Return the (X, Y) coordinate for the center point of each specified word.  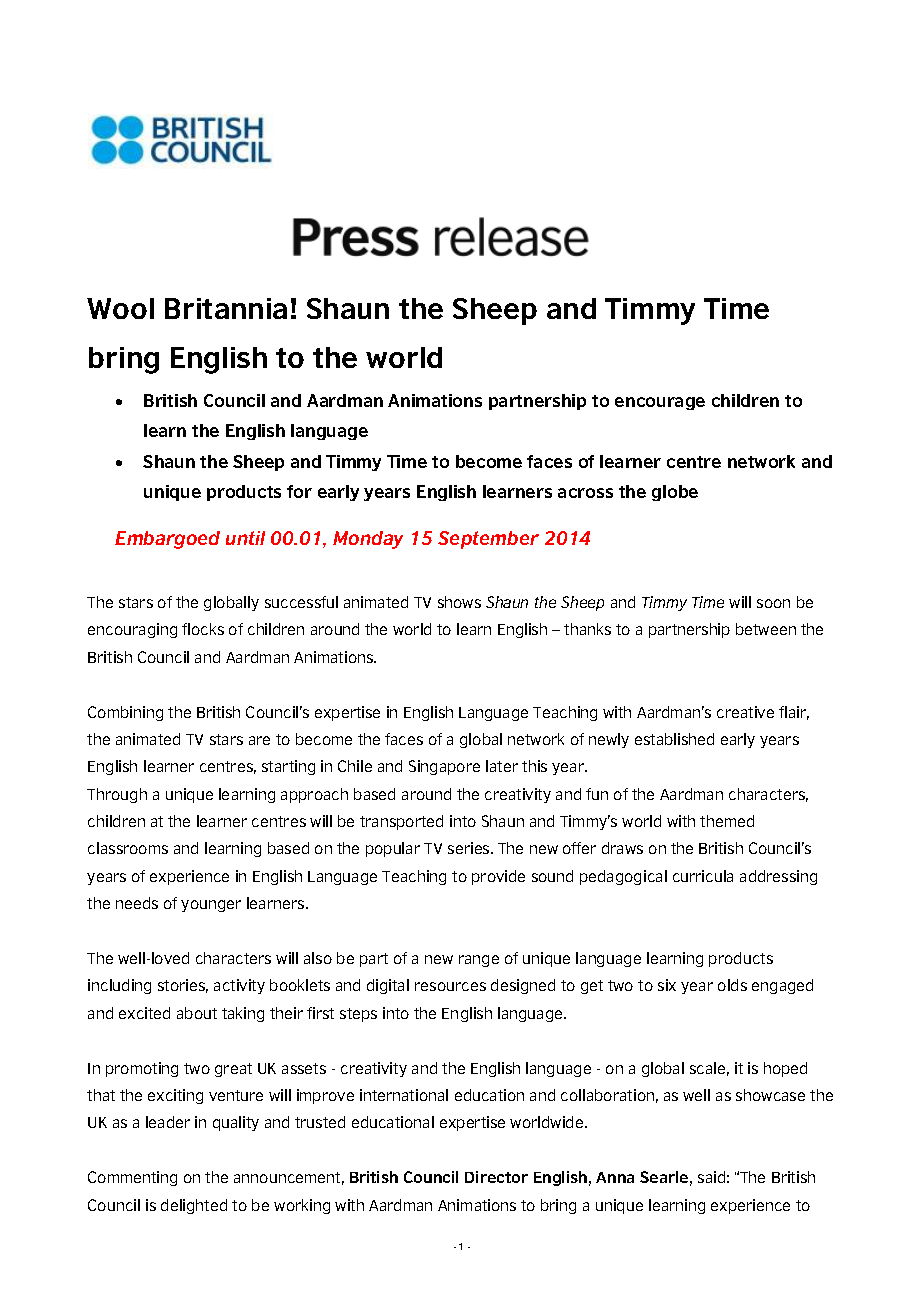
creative (745, 712)
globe (675, 493)
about (197, 1013)
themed (727, 821)
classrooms (128, 848)
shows (459, 602)
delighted (194, 1206)
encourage (660, 403)
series (470, 848)
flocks (203, 629)
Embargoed (167, 540)
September (488, 540)
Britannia (226, 308)
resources (450, 986)
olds (732, 985)
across (585, 493)
